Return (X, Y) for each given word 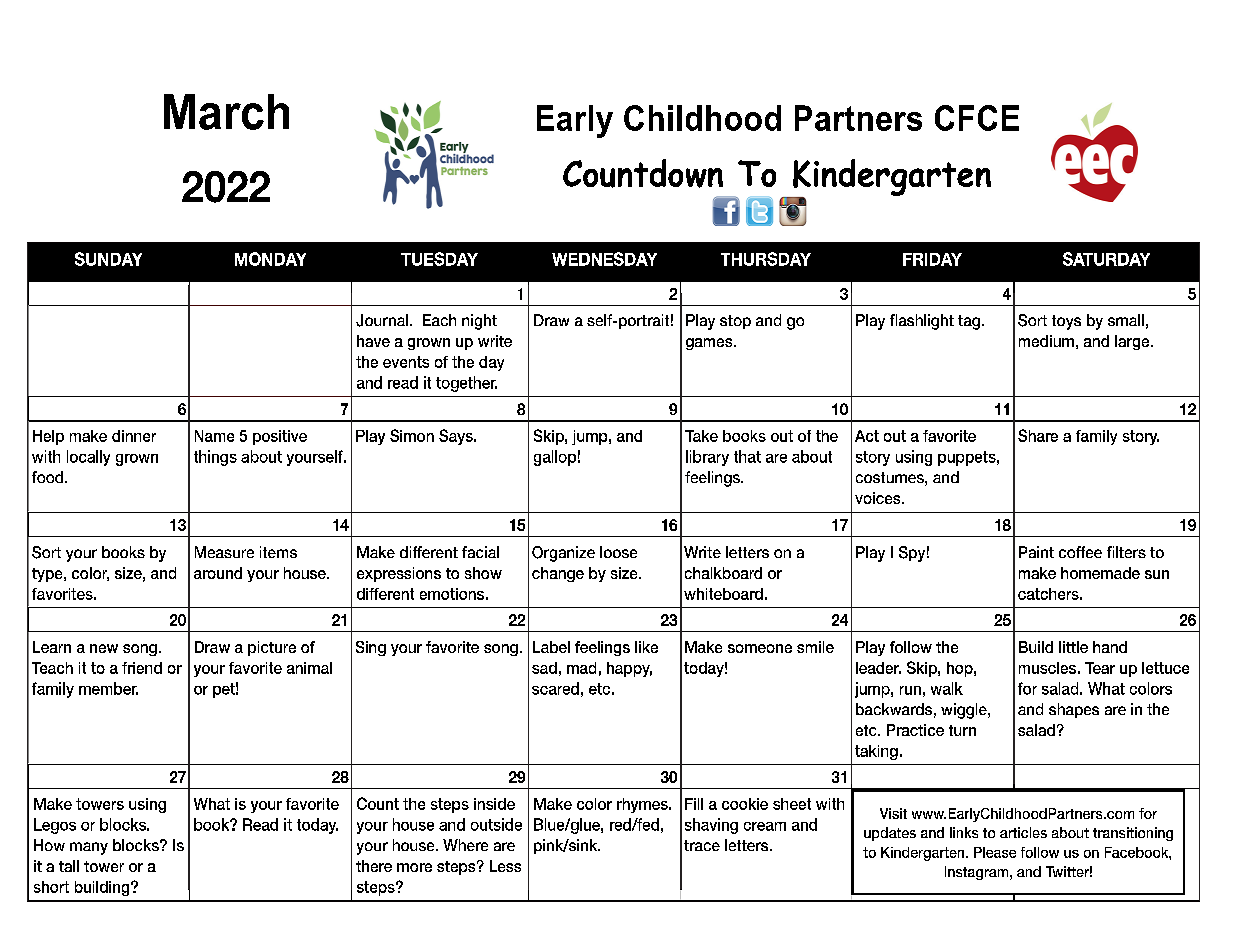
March (226, 112)
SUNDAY (108, 259)
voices (879, 498)
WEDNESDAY (604, 259)
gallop (555, 458)
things (215, 458)
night (479, 322)
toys (1066, 322)
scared (555, 688)
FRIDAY (932, 259)
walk (947, 688)
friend (142, 668)
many (89, 848)
